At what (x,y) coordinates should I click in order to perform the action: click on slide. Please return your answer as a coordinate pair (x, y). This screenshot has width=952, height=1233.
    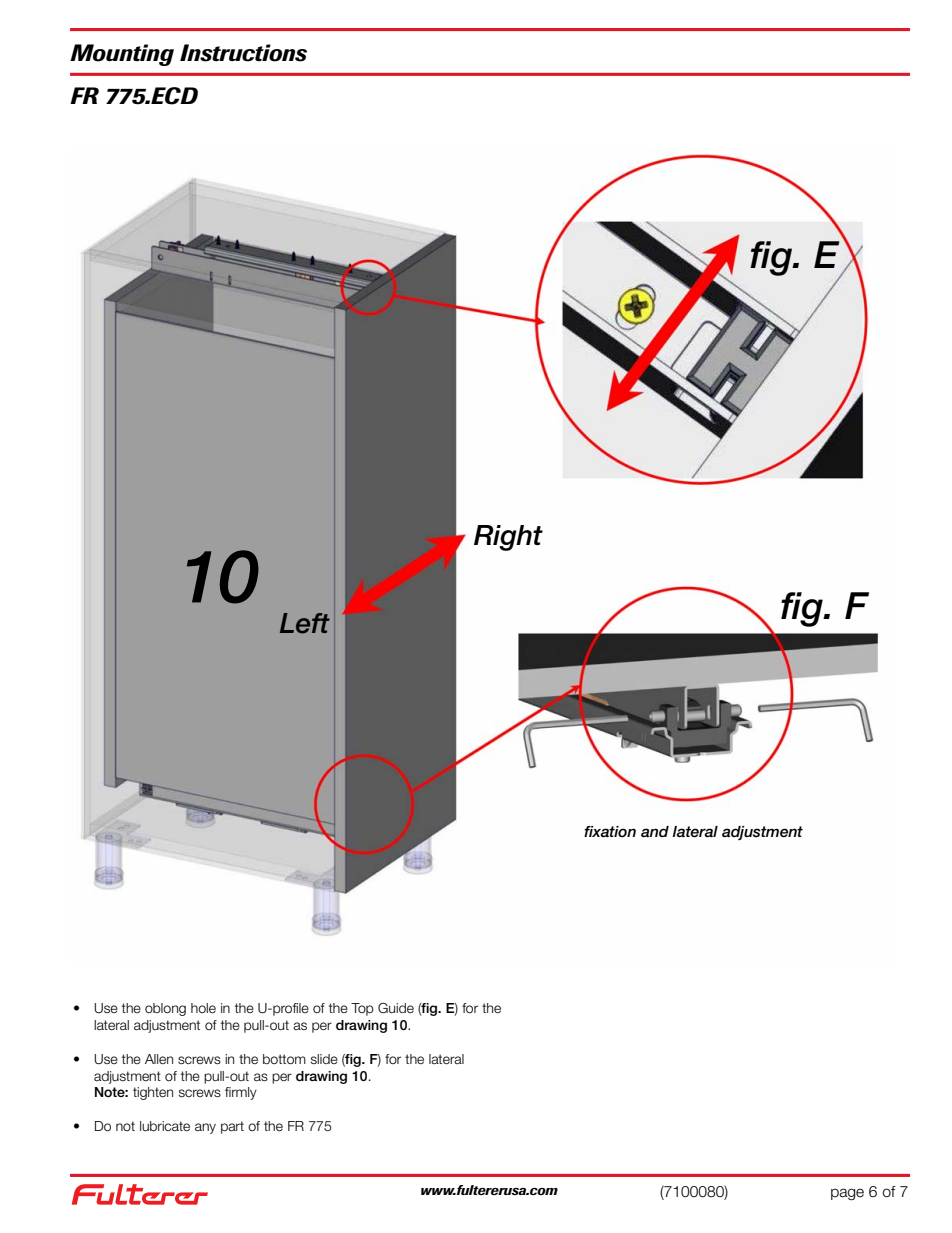
    Looking at the image, I should click on (324, 1059).
